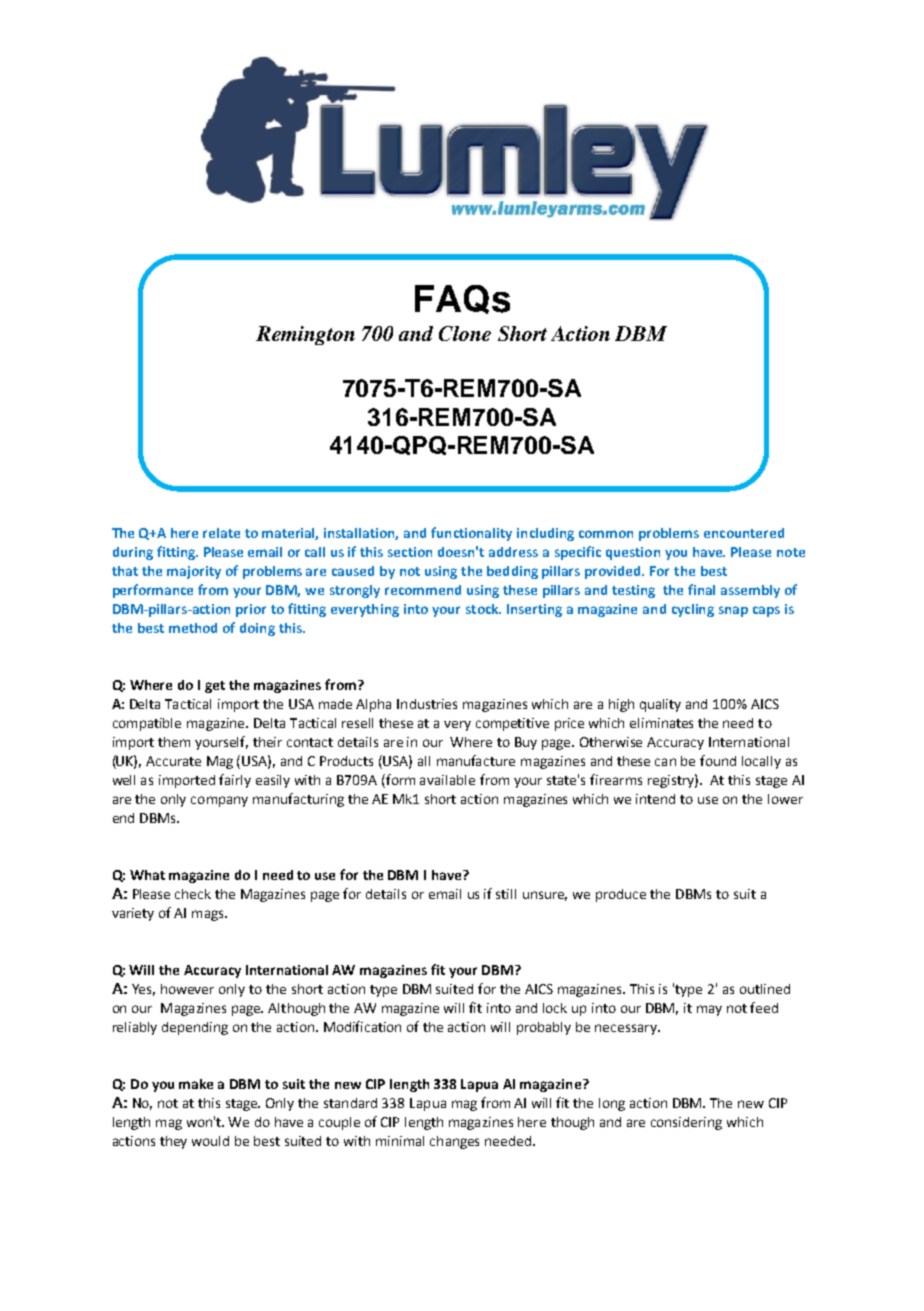 The image size is (924, 1311). Describe the element at coordinates (744, 533) in the screenshot. I see `encountered` at that location.
